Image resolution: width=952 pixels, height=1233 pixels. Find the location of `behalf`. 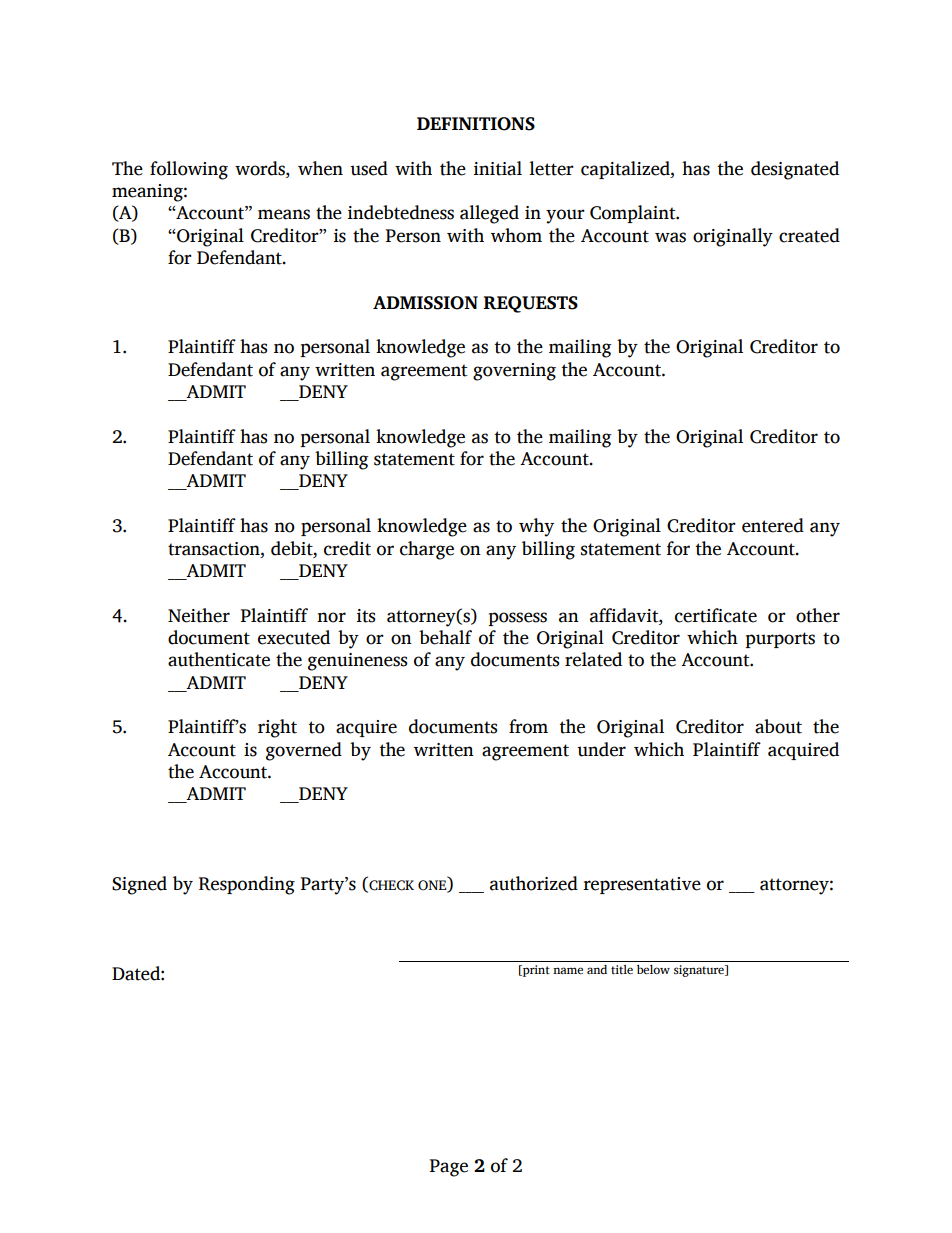

behalf is located at coordinates (445, 637).
